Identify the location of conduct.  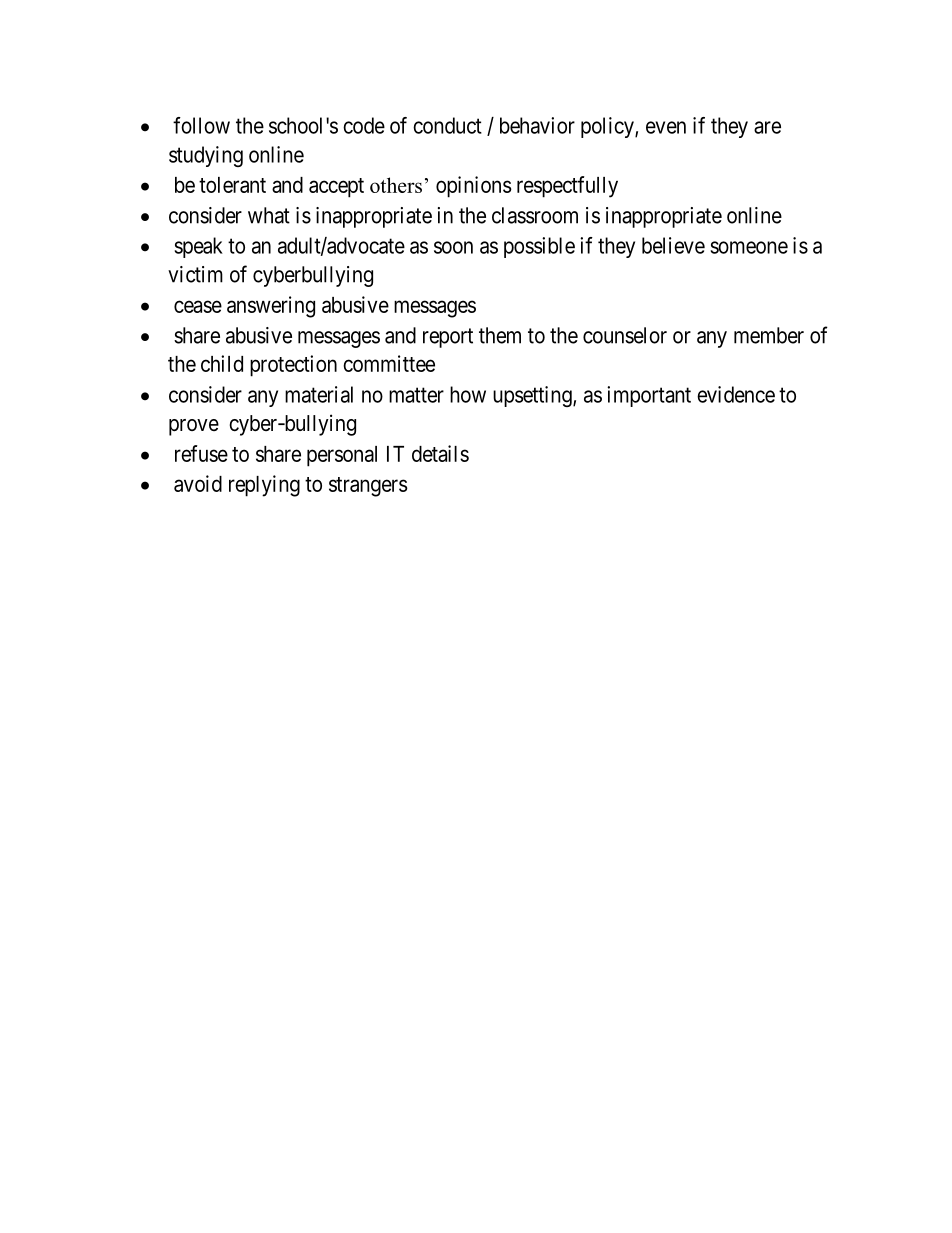
(447, 125).
